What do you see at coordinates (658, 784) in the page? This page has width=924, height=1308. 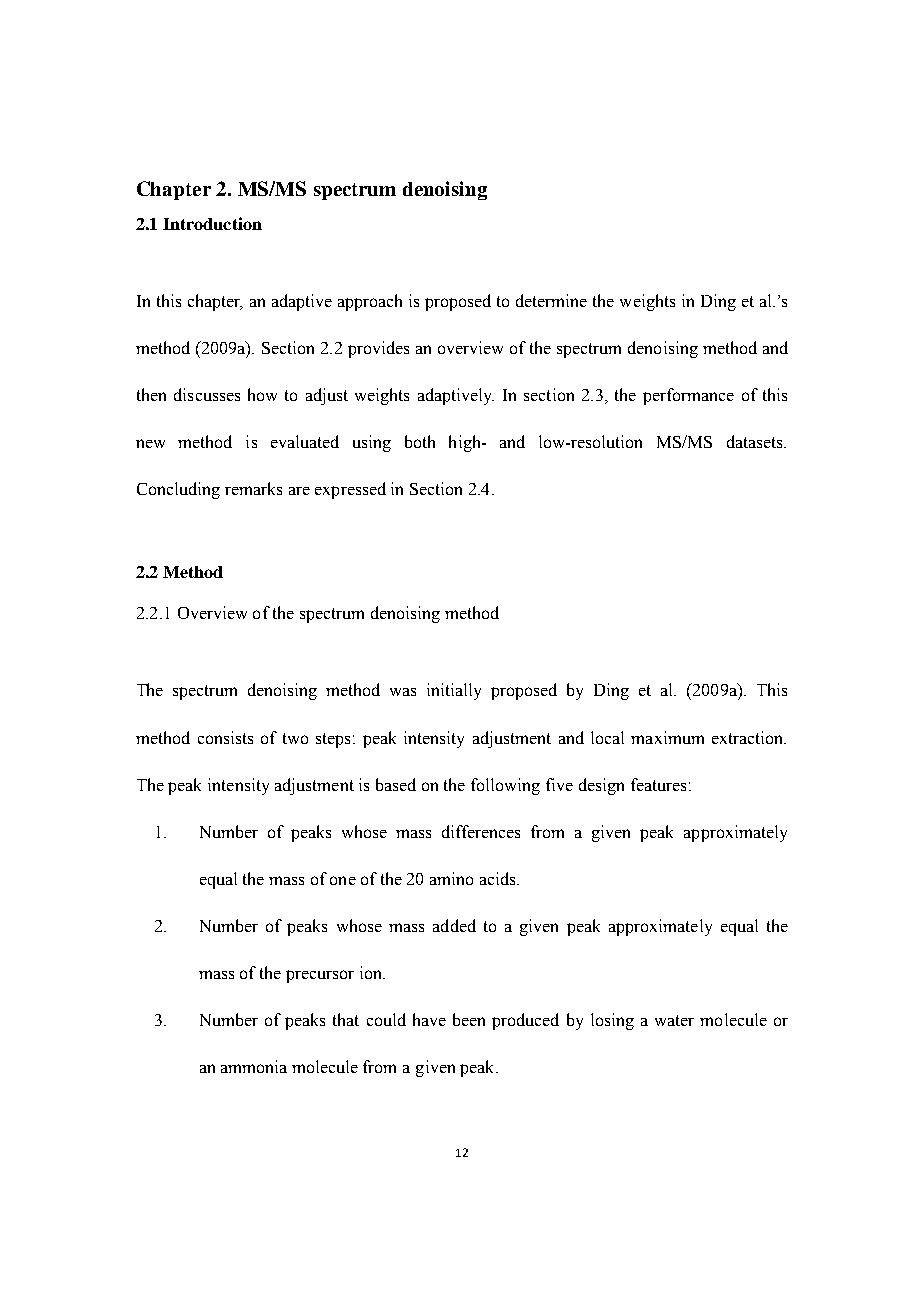 I see `features` at bounding box center [658, 784].
